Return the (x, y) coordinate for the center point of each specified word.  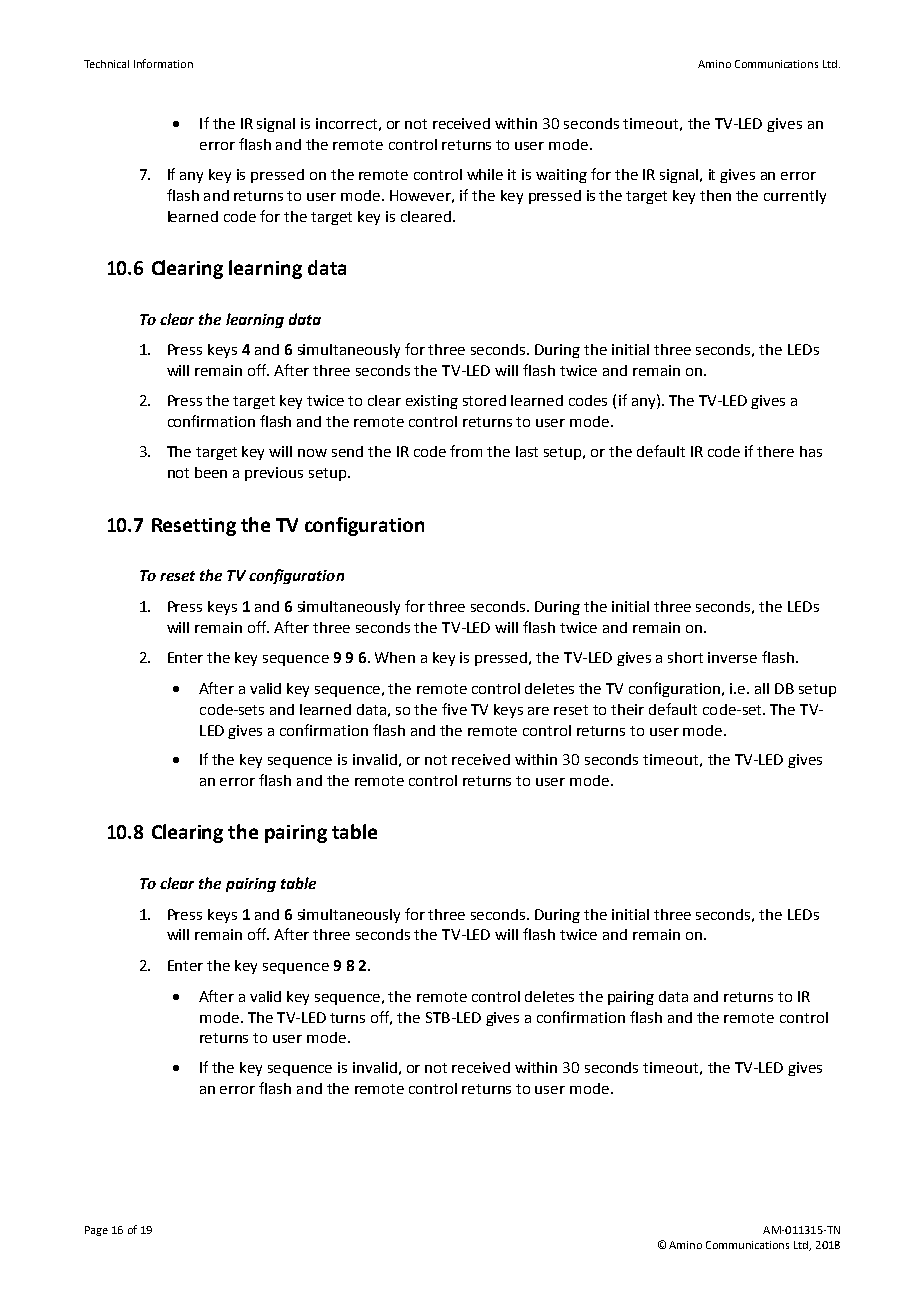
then (715, 195)
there (775, 451)
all (762, 688)
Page (96, 1231)
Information (163, 63)
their (627, 709)
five (454, 709)
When (395, 657)
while (485, 174)
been (211, 472)
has (811, 451)
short (685, 657)
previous (274, 474)
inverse (732, 657)
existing (432, 402)
